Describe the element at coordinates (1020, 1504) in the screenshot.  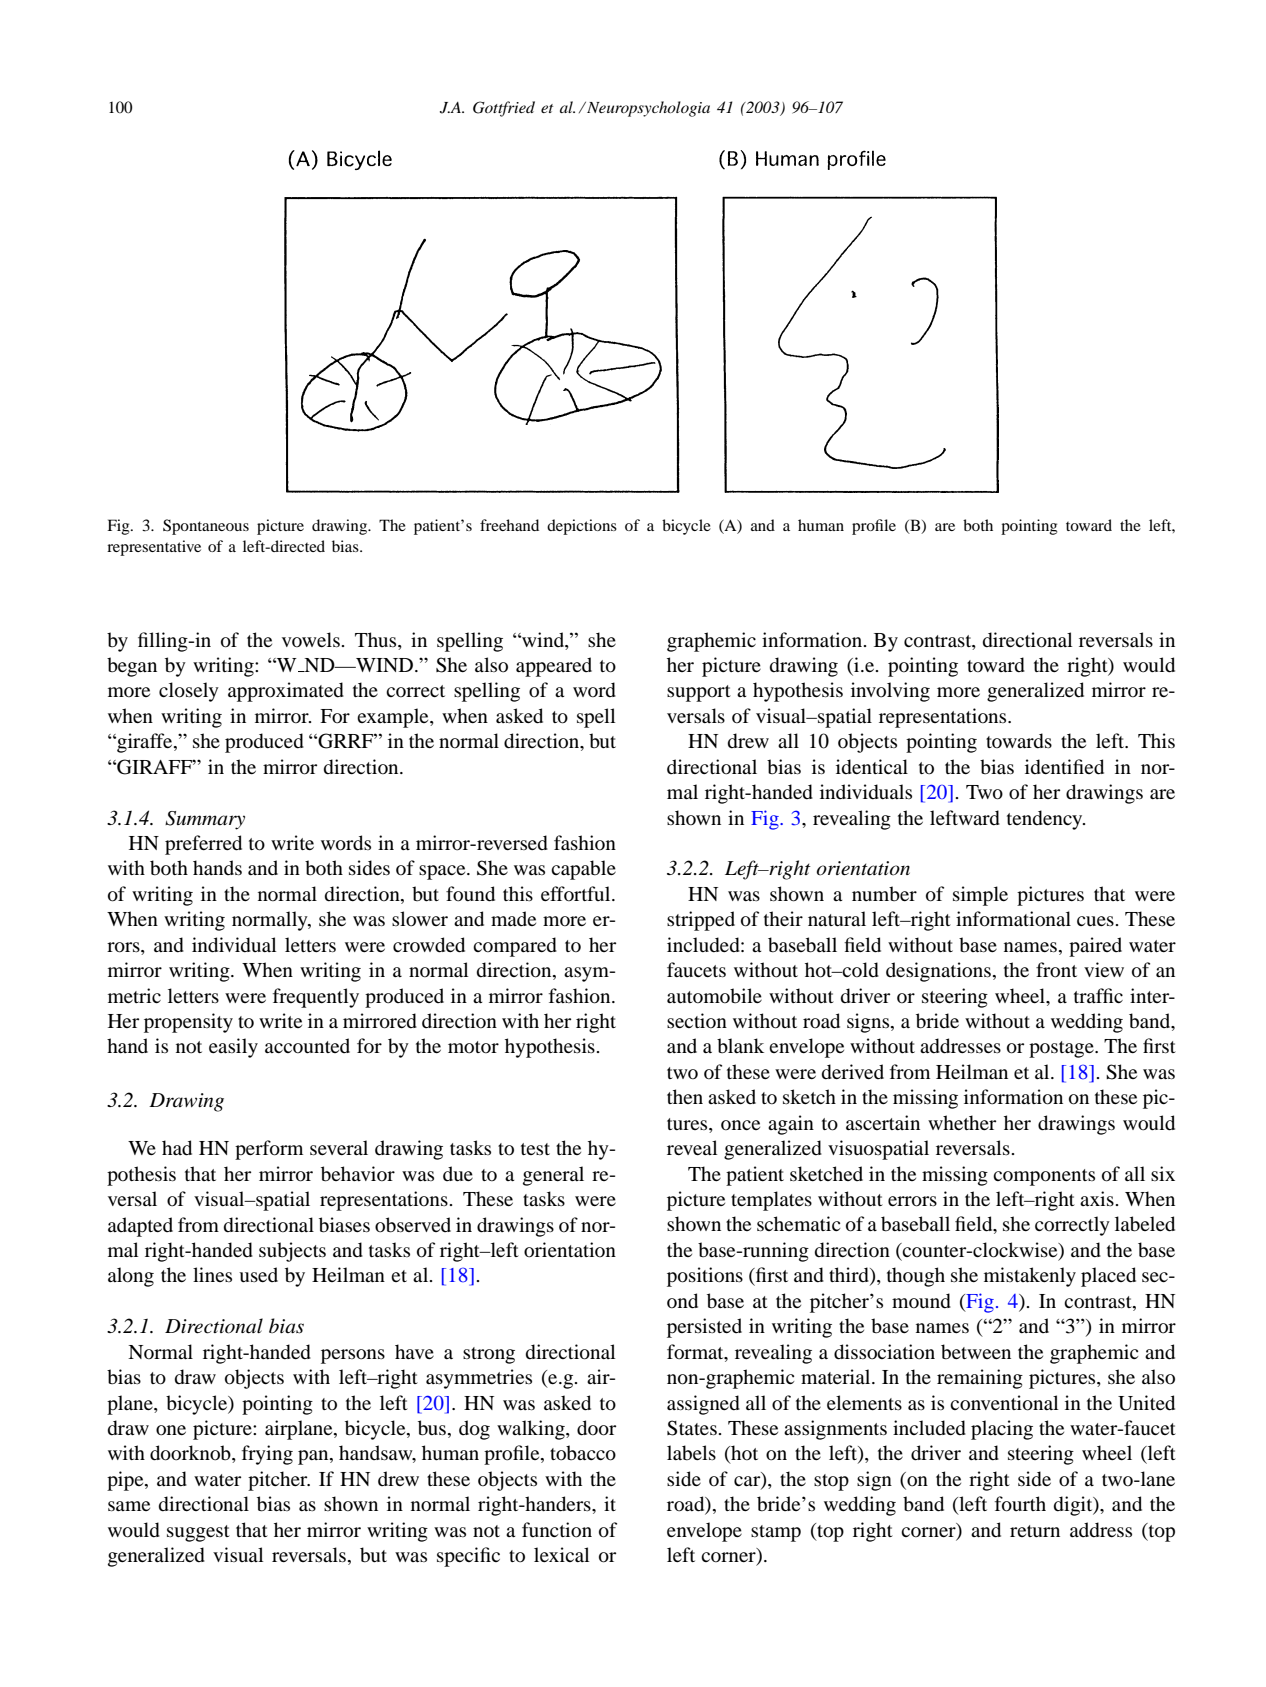
I see `fourth` at that location.
